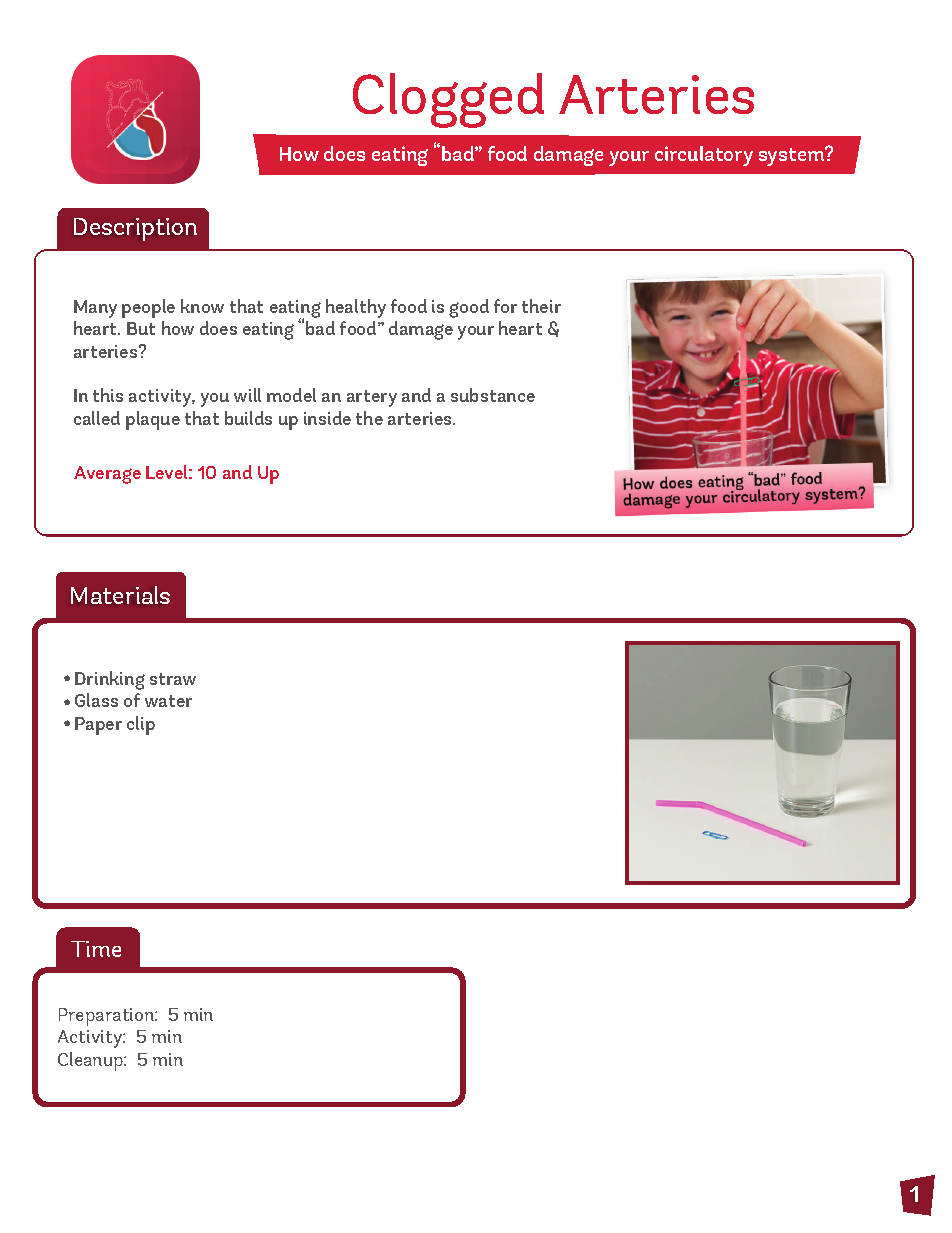 The image size is (952, 1233). I want to click on Paper, so click(98, 726).
